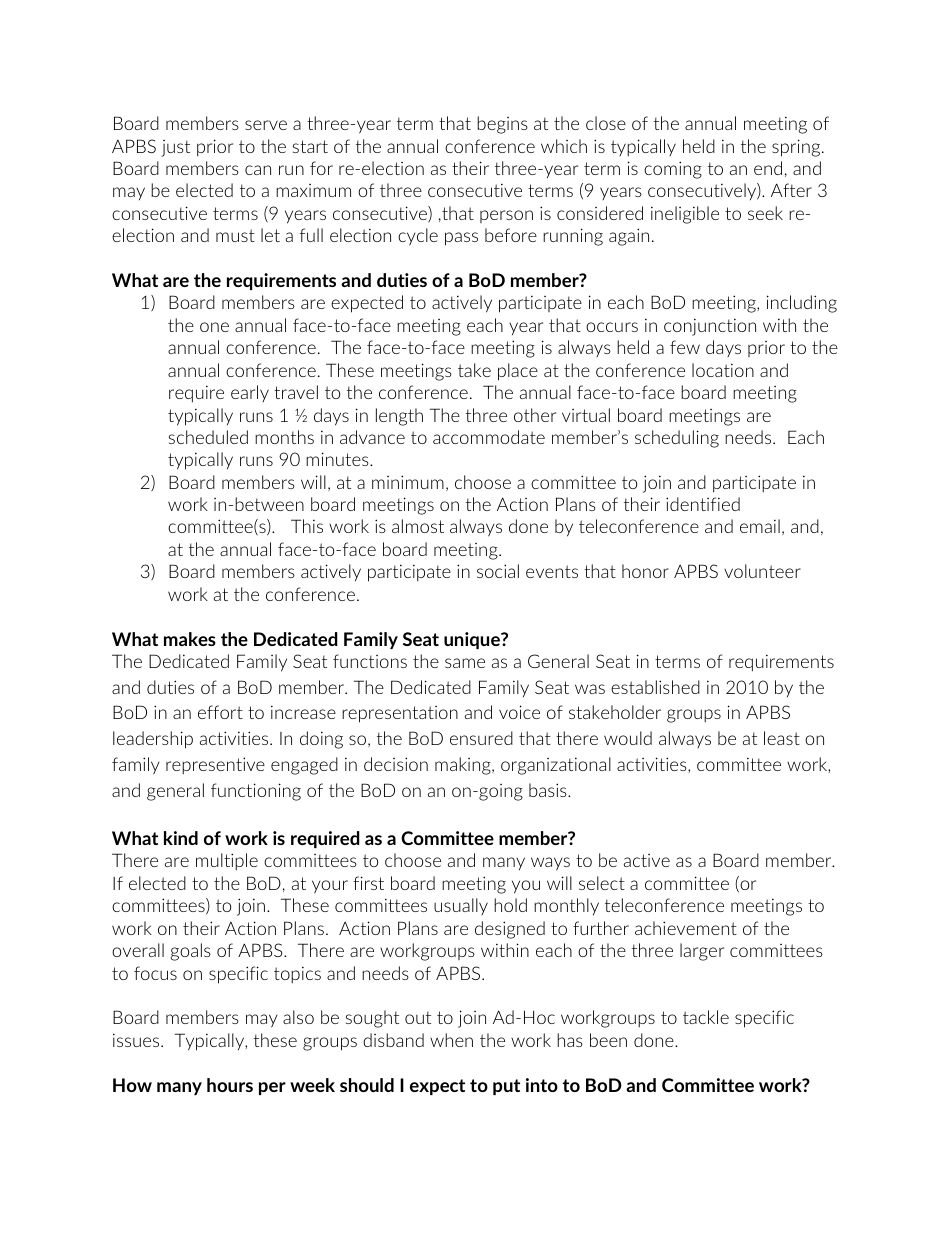 The image size is (952, 1233). I want to click on begins, so click(502, 125).
